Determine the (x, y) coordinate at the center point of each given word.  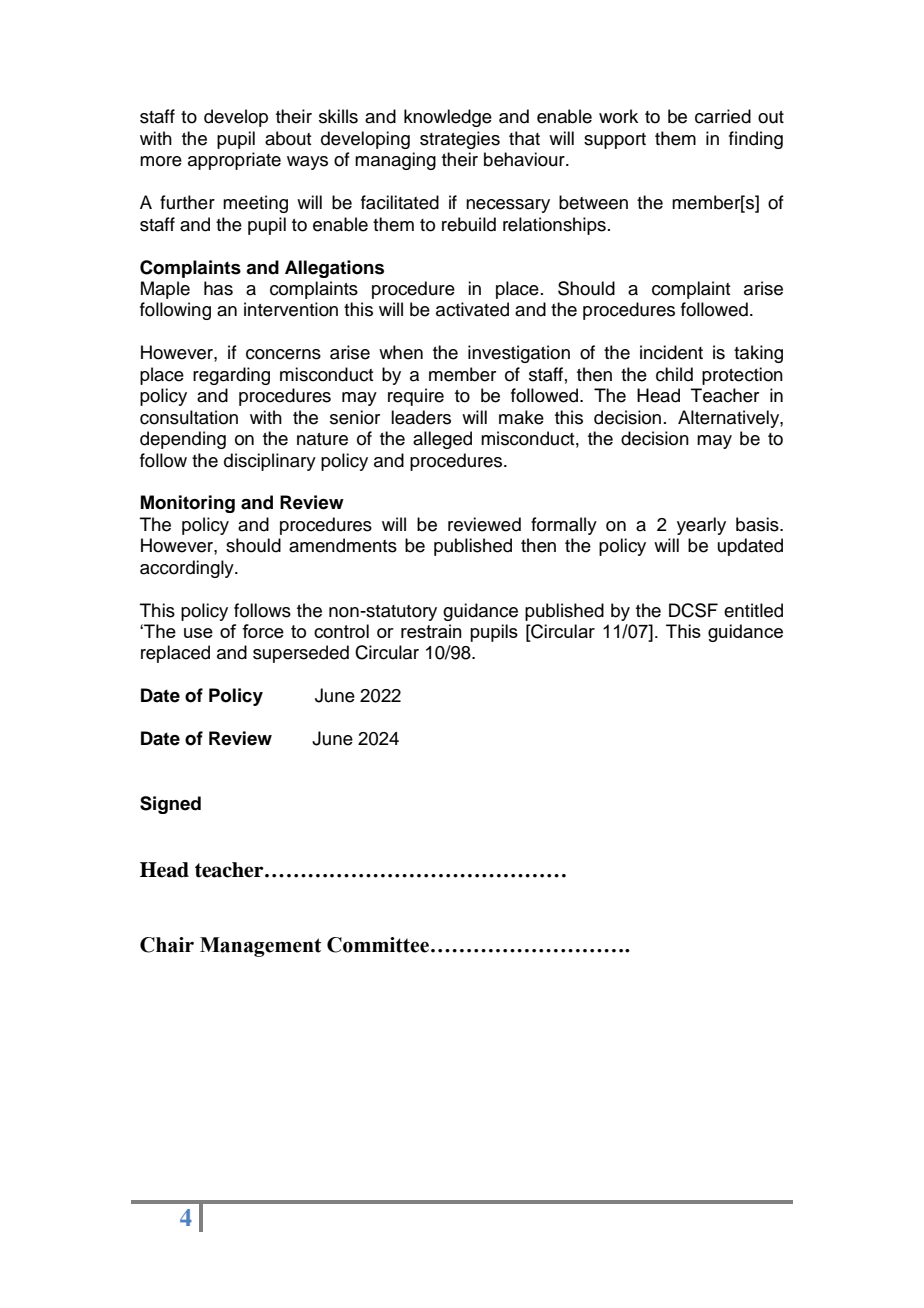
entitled (753, 610)
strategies (460, 140)
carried (723, 116)
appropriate (234, 161)
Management (260, 947)
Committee (378, 945)
